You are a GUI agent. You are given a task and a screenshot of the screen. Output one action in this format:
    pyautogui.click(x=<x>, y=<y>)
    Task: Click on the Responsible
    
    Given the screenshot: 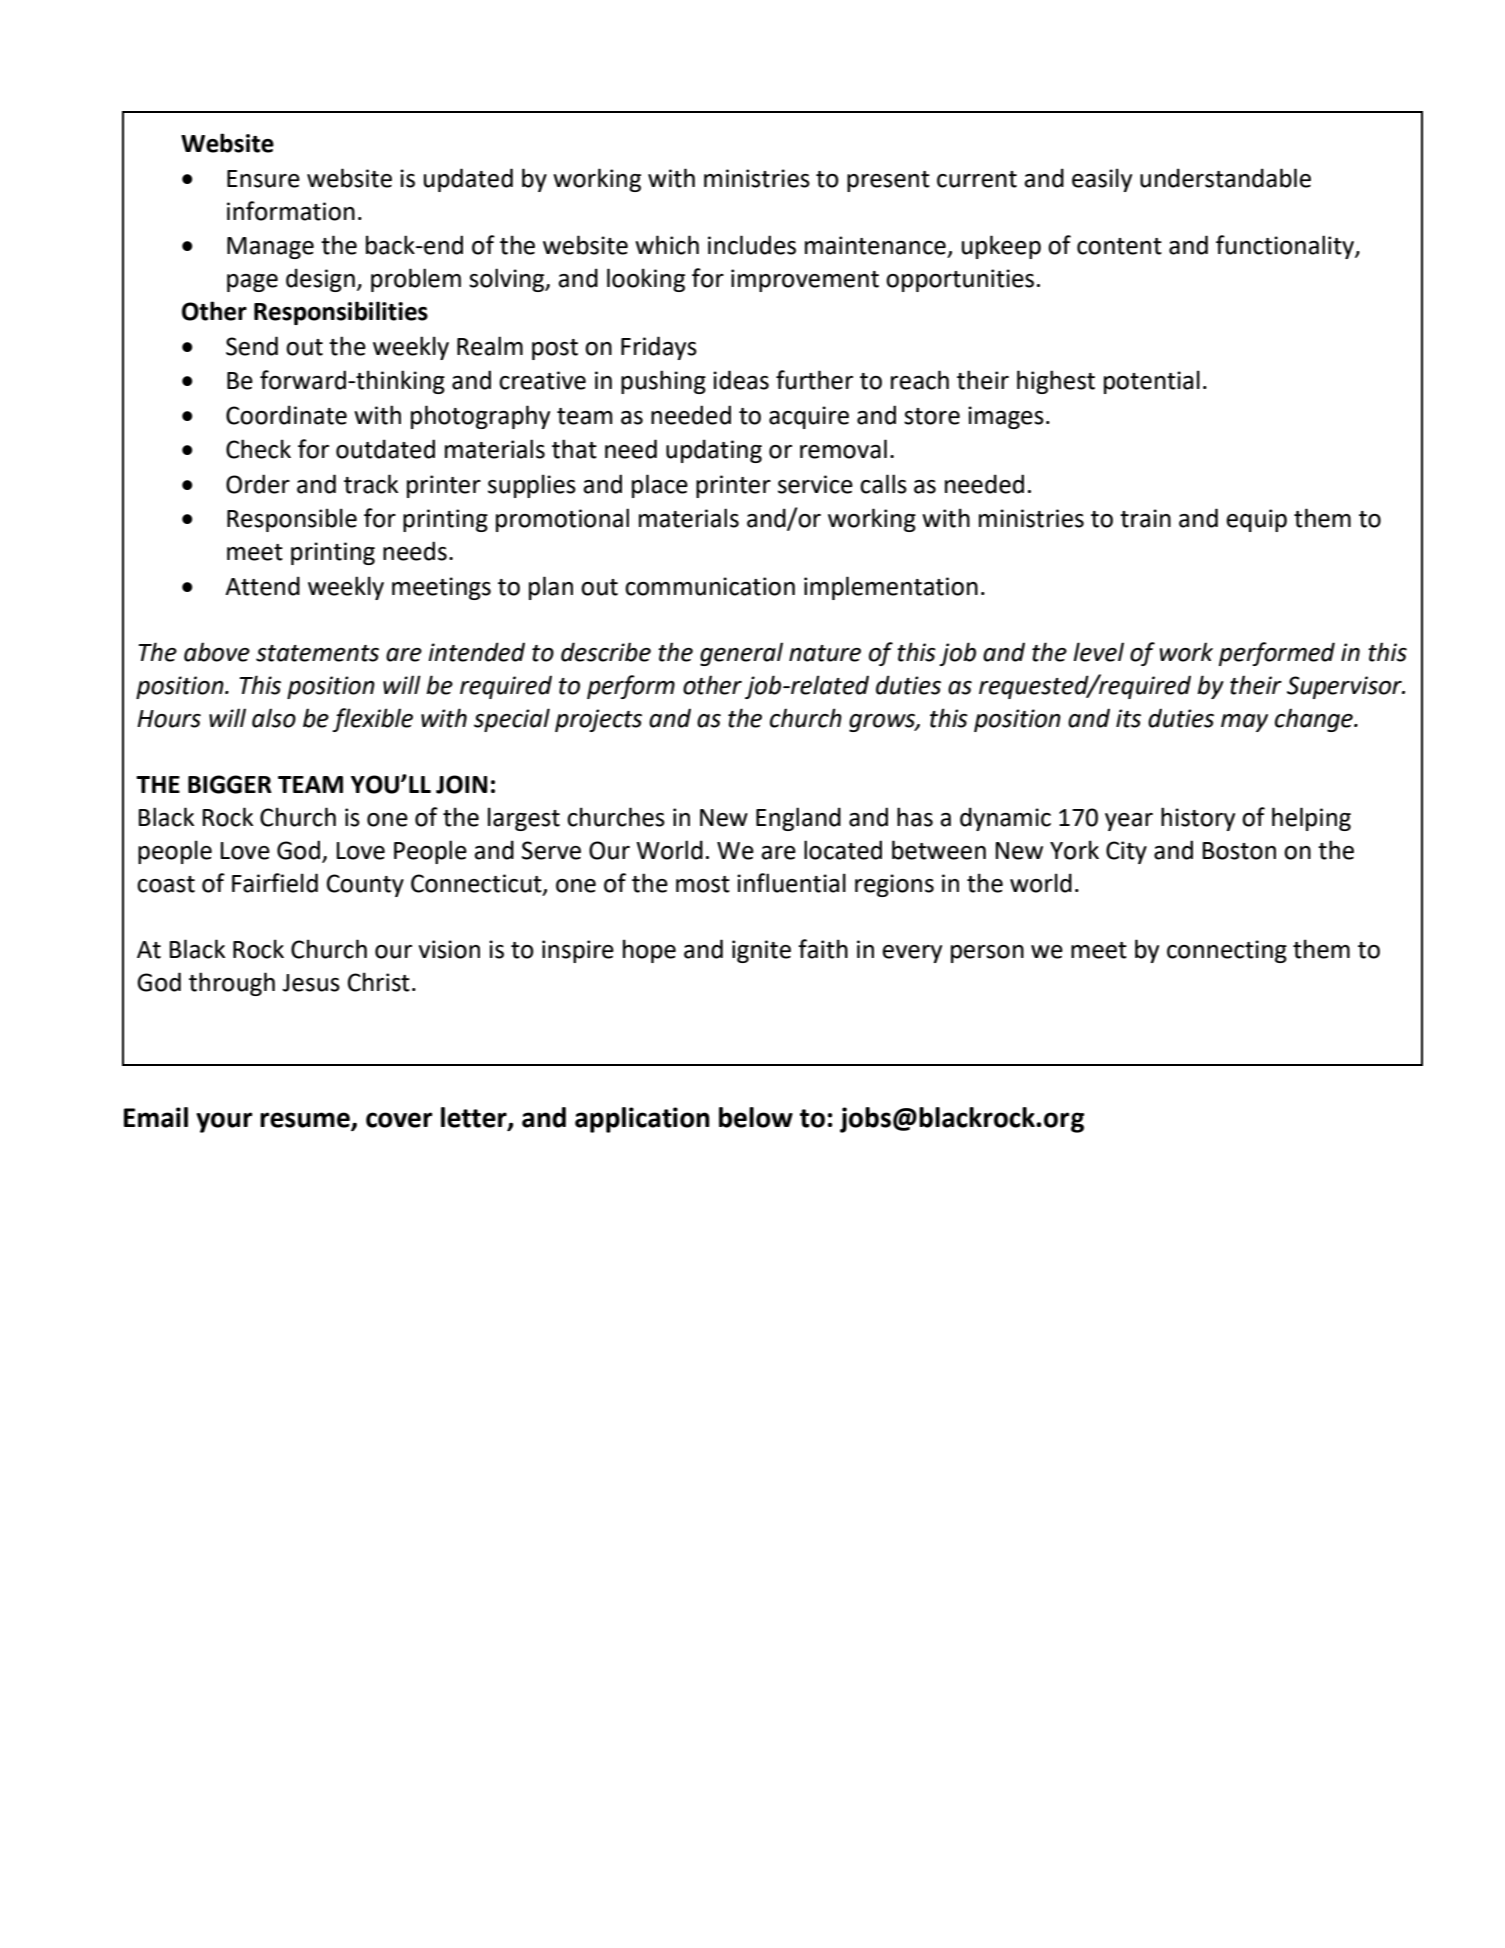 What is the action you would take?
    pyautogui.click(x=292, y=520)
